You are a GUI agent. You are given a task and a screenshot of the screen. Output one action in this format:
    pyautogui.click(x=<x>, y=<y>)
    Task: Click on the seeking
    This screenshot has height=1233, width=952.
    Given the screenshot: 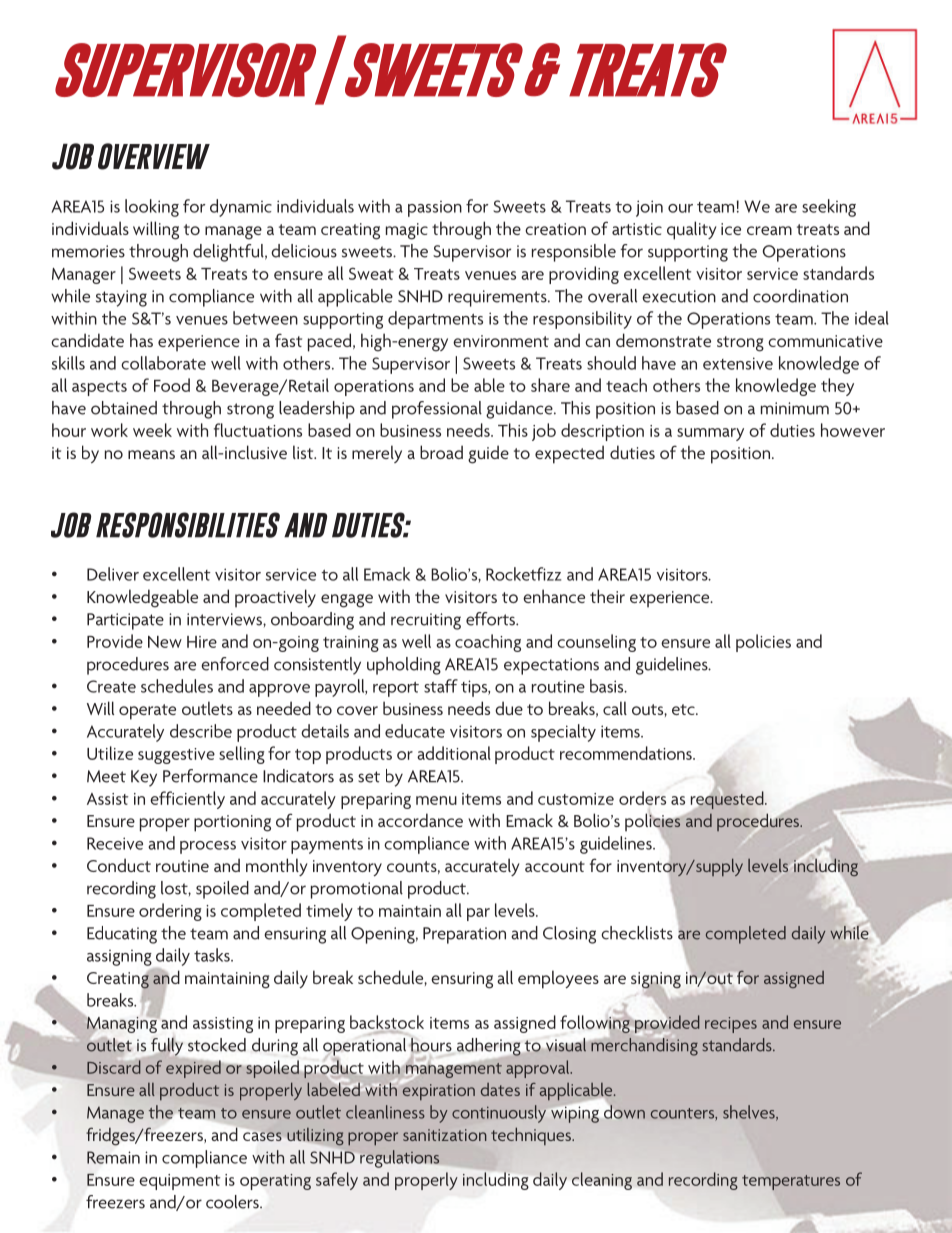 What is the action you would take?
    pyautogui.click(x=829, y=208)
